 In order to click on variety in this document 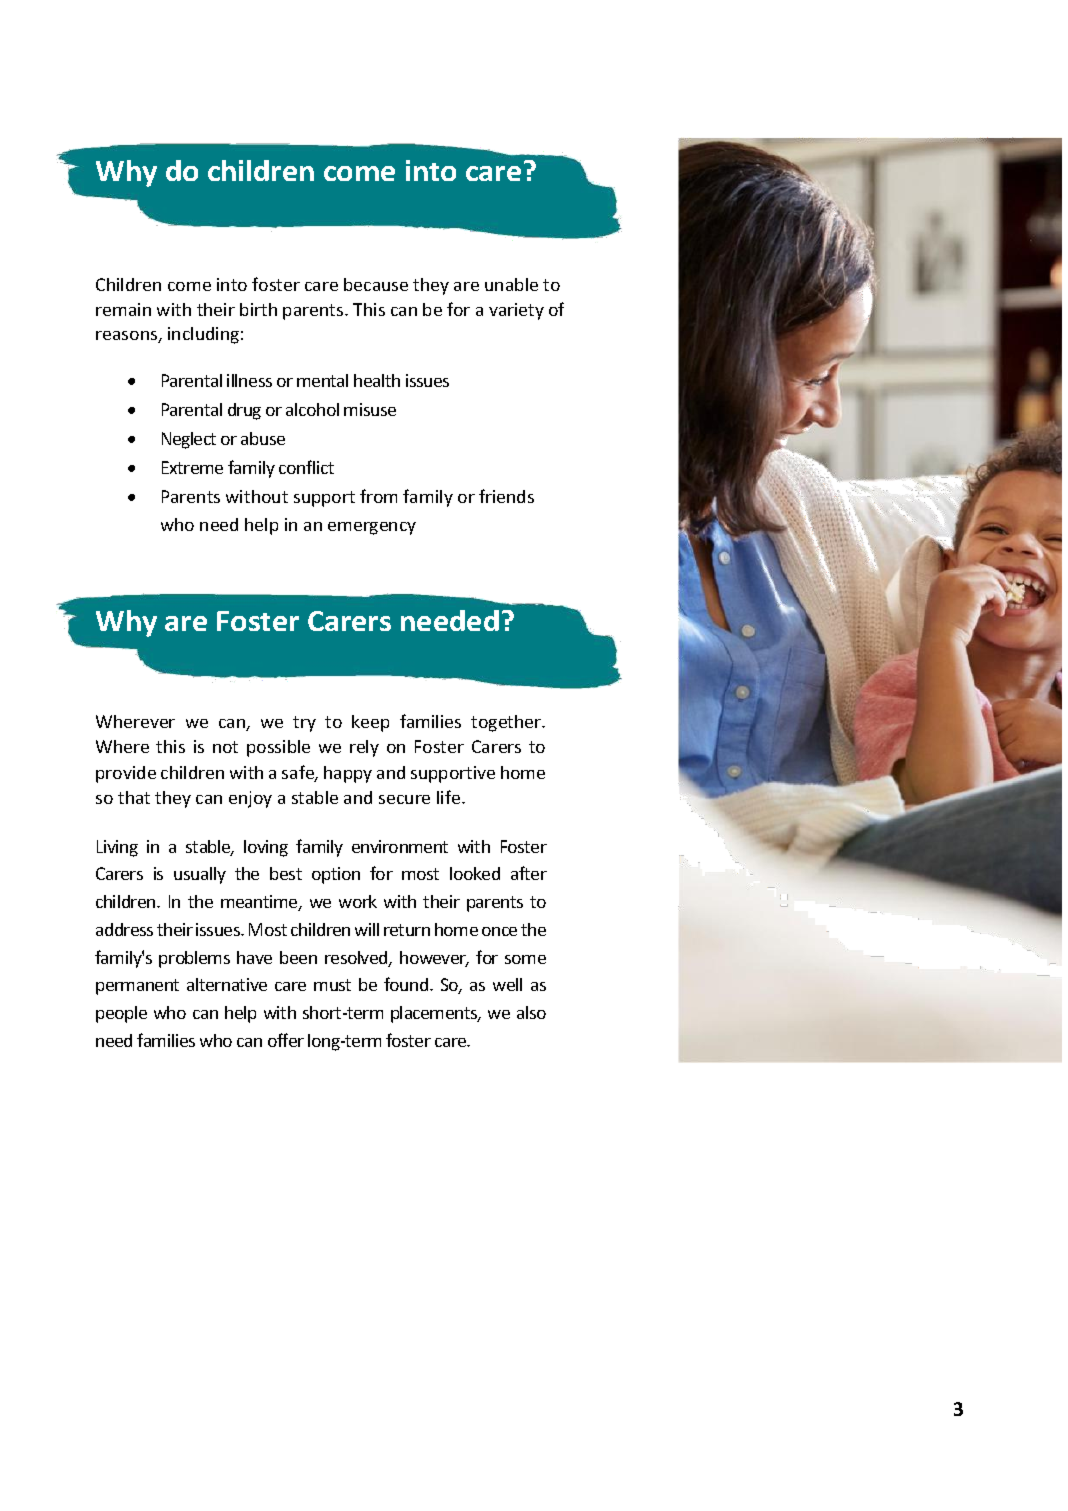, I will do `click(516, 311)`.
